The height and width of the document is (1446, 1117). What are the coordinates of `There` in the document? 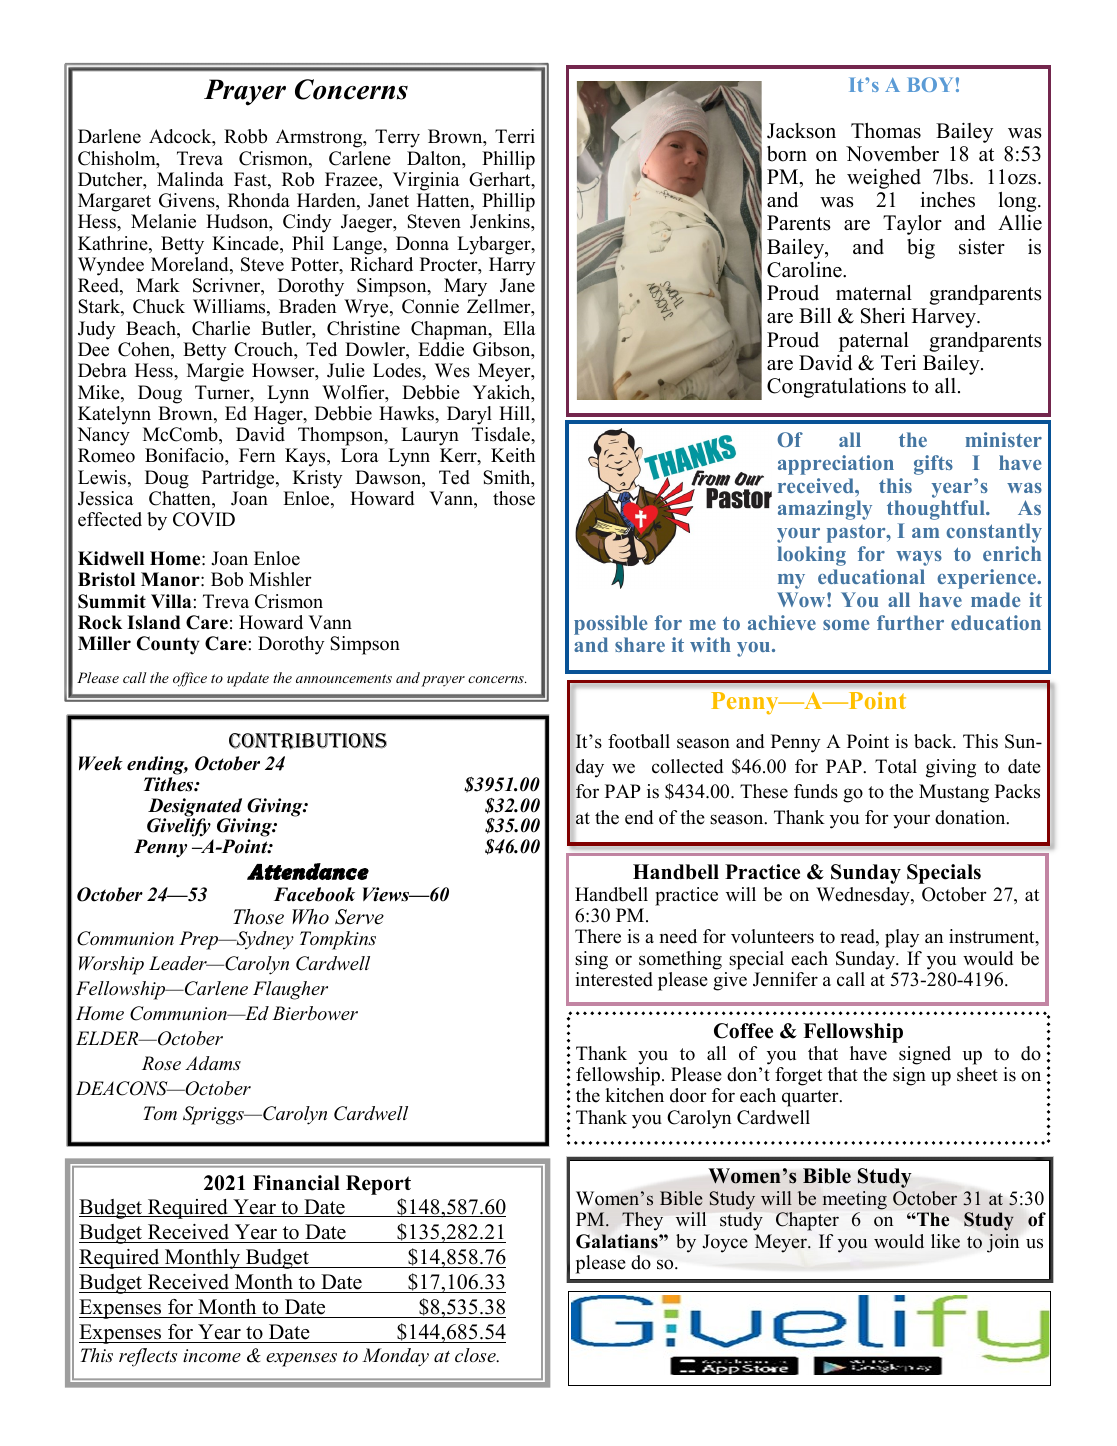 It's located at (598, 936).
